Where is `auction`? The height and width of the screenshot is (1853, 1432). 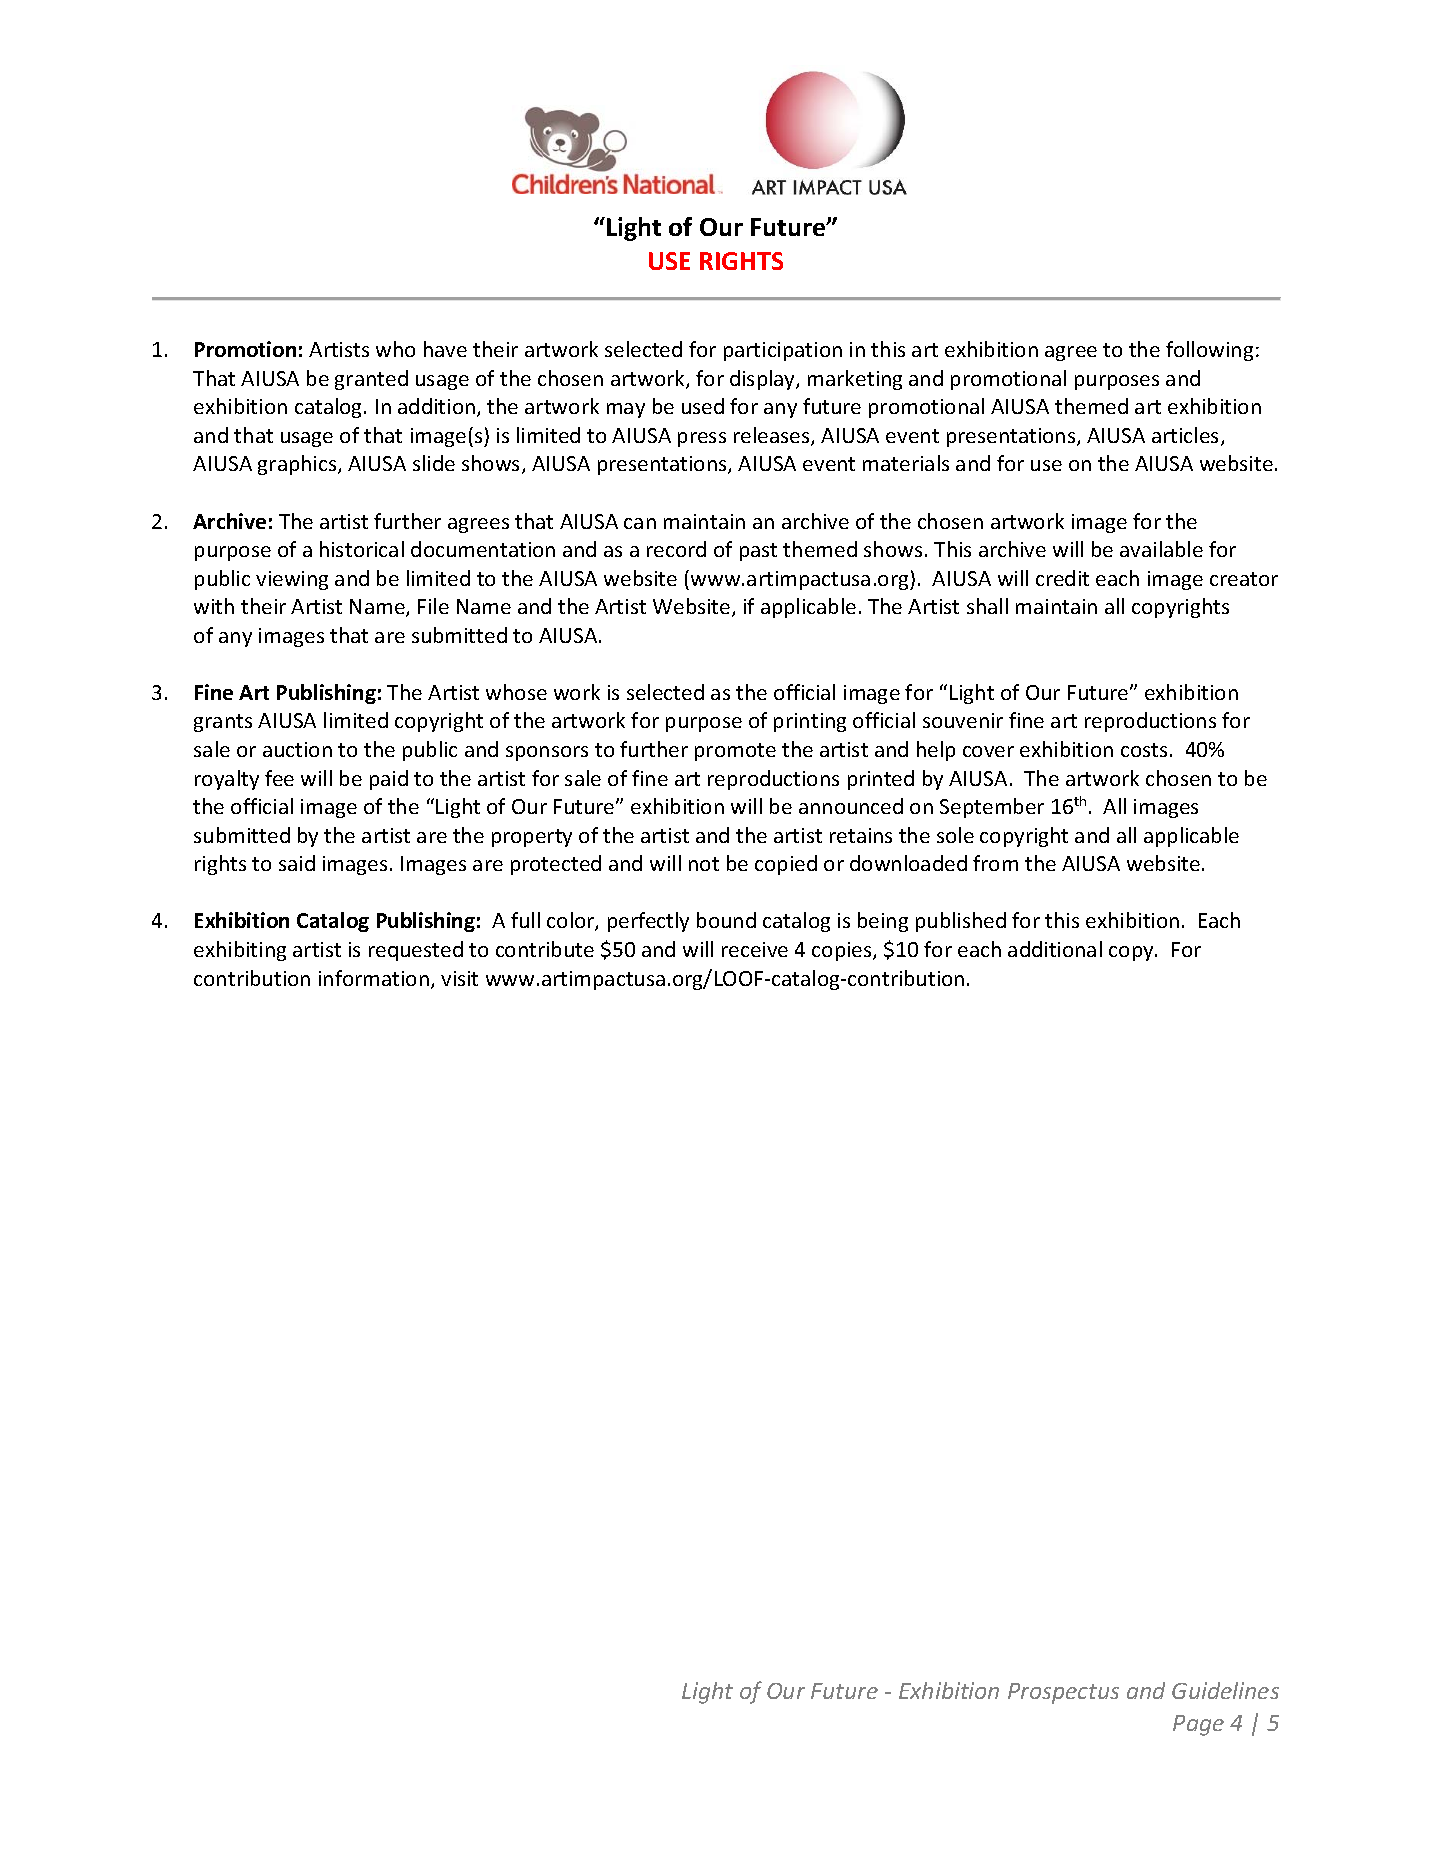
auction is located at coordinates (297, 749).
